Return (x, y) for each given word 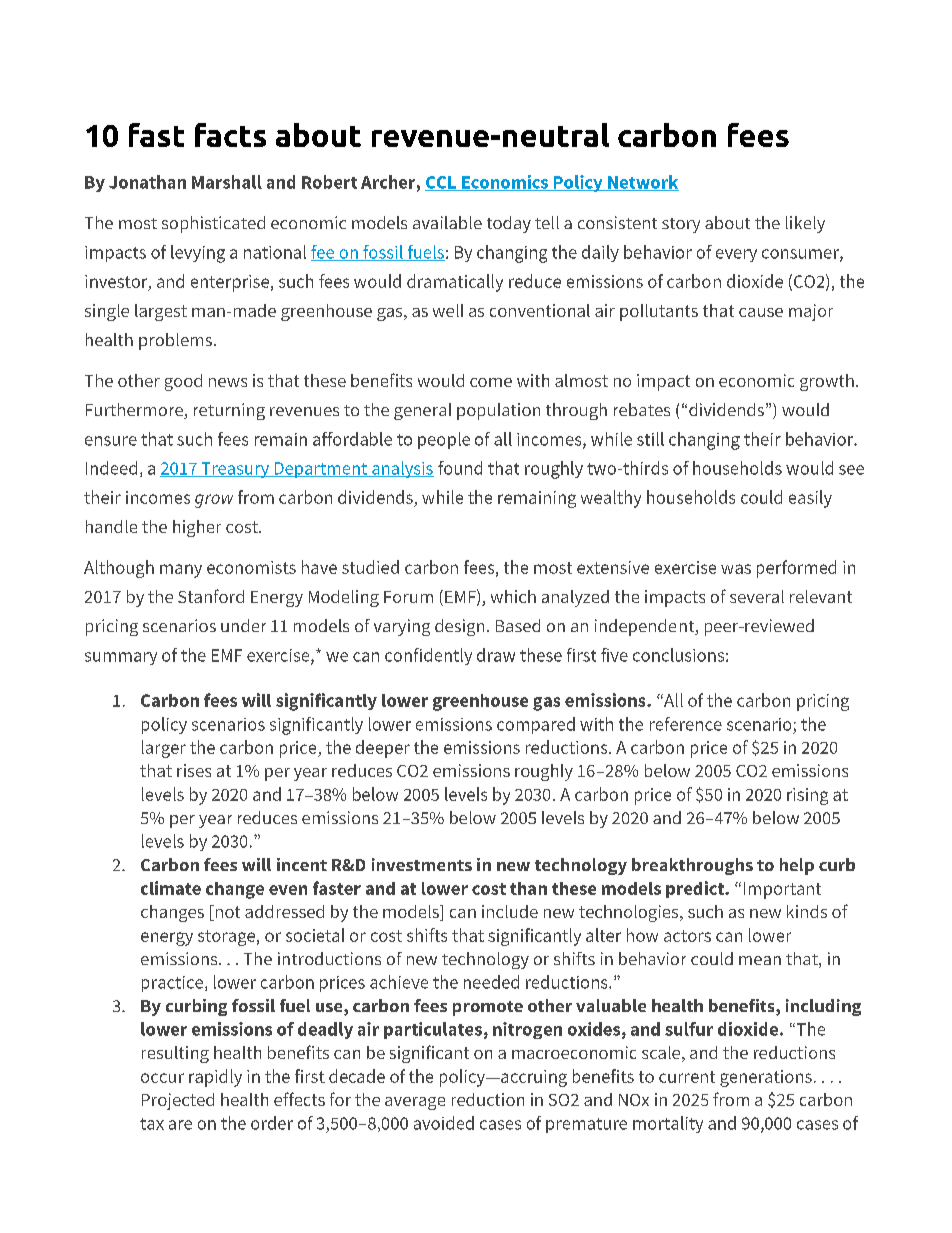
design (459, 627)
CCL (441, 183)
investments (422, 864)
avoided (444, 1123)
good (183, 382)
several (757, 596)
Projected (178, 1101)
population (498, 411)
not (226, 913)
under (243, 625)
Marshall (227, 182)
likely (805, 224)
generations (766, 1078)
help (797, 866)
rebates (642, 409)
